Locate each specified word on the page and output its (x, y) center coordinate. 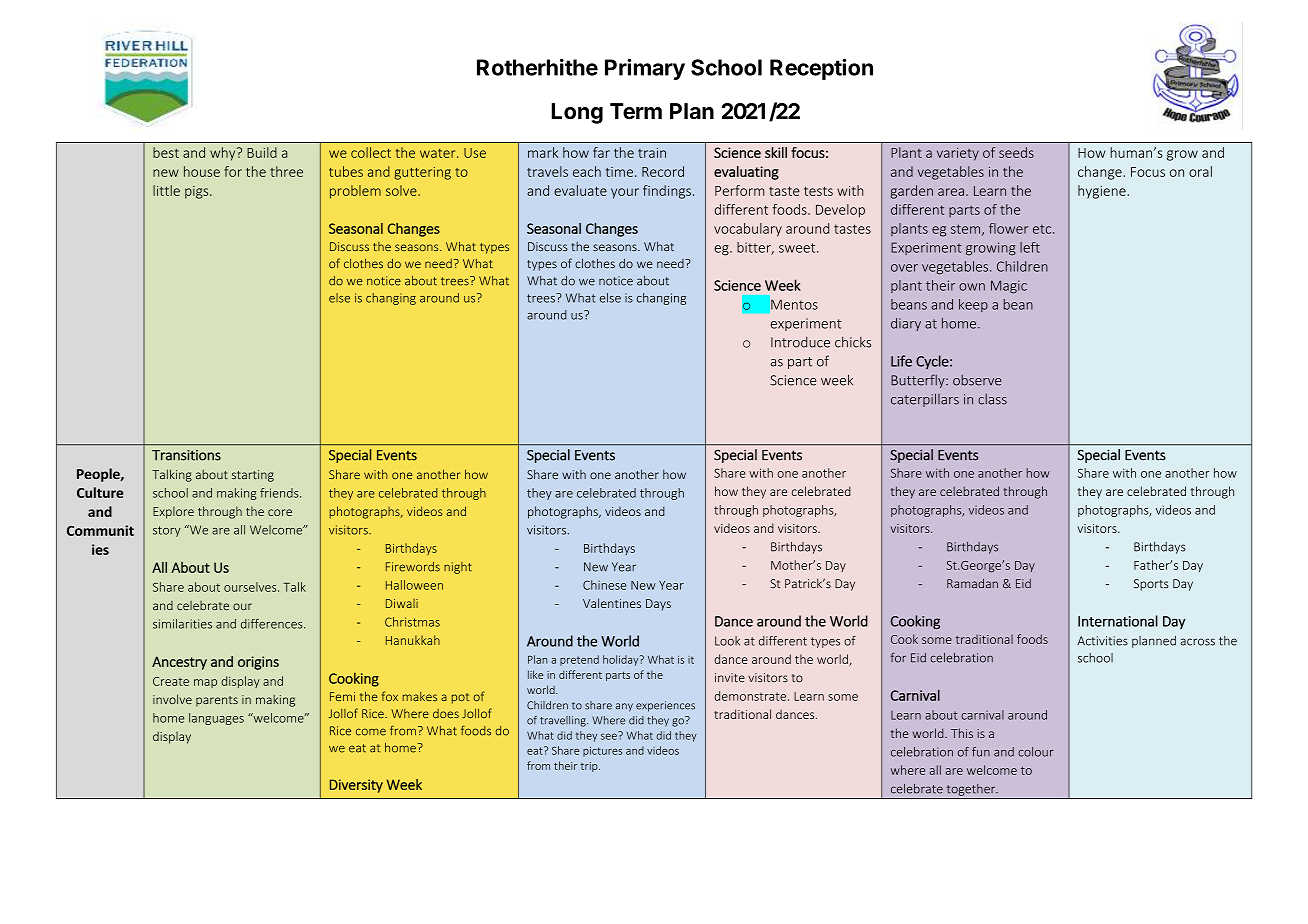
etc (1043, 229)
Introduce (800, 342)
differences (273, 624)
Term (636, 111)
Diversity (356, 786)
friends (280, 493)
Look (727, 641)
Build (262, 152)
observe (977, 380)
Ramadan (972, 583)
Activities (1102, 641)
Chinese (605, 585)
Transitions (186, 455)
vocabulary (748, 230)
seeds (1016, 152)
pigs (198, 192)
